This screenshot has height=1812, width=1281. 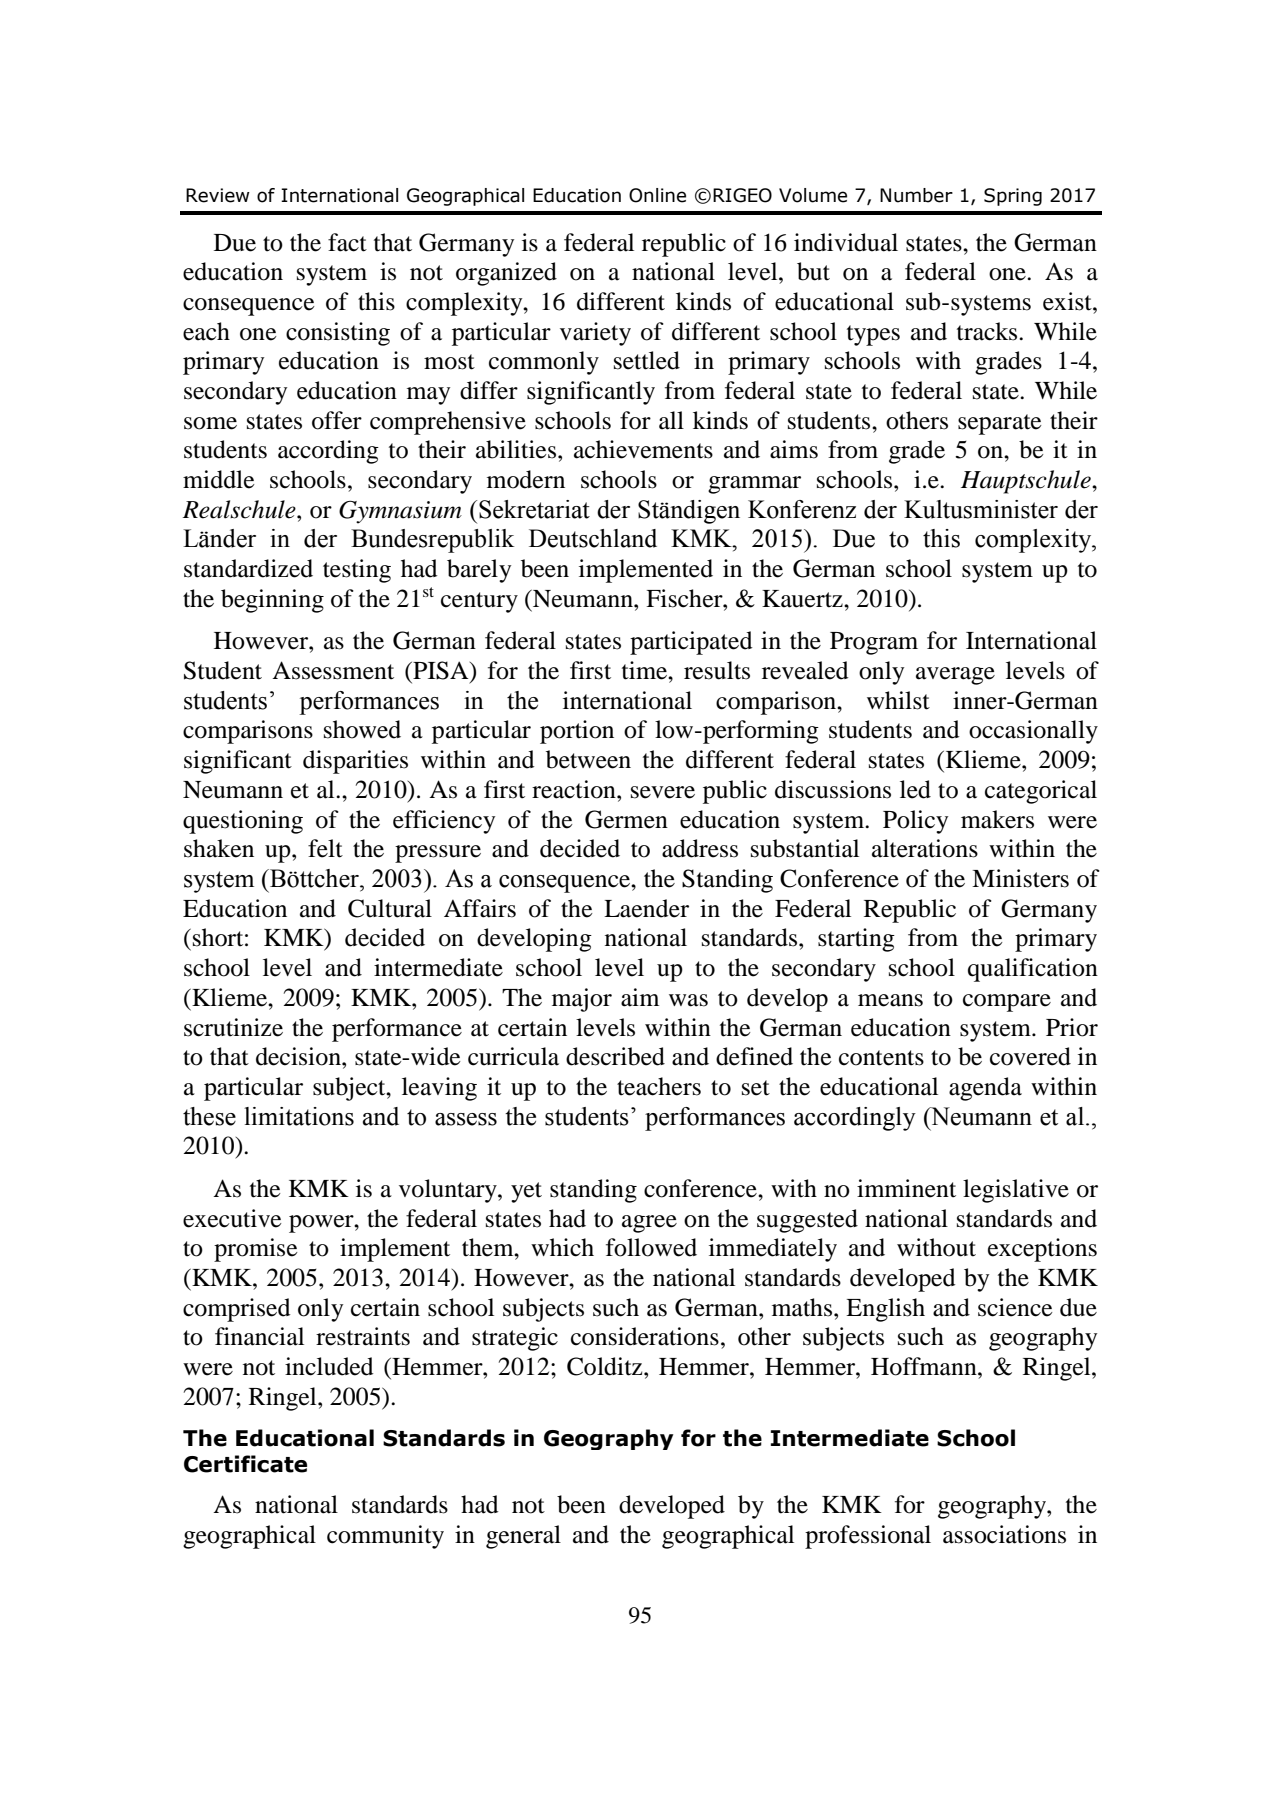 I want to click on general, so click(x=523, y=1537).
